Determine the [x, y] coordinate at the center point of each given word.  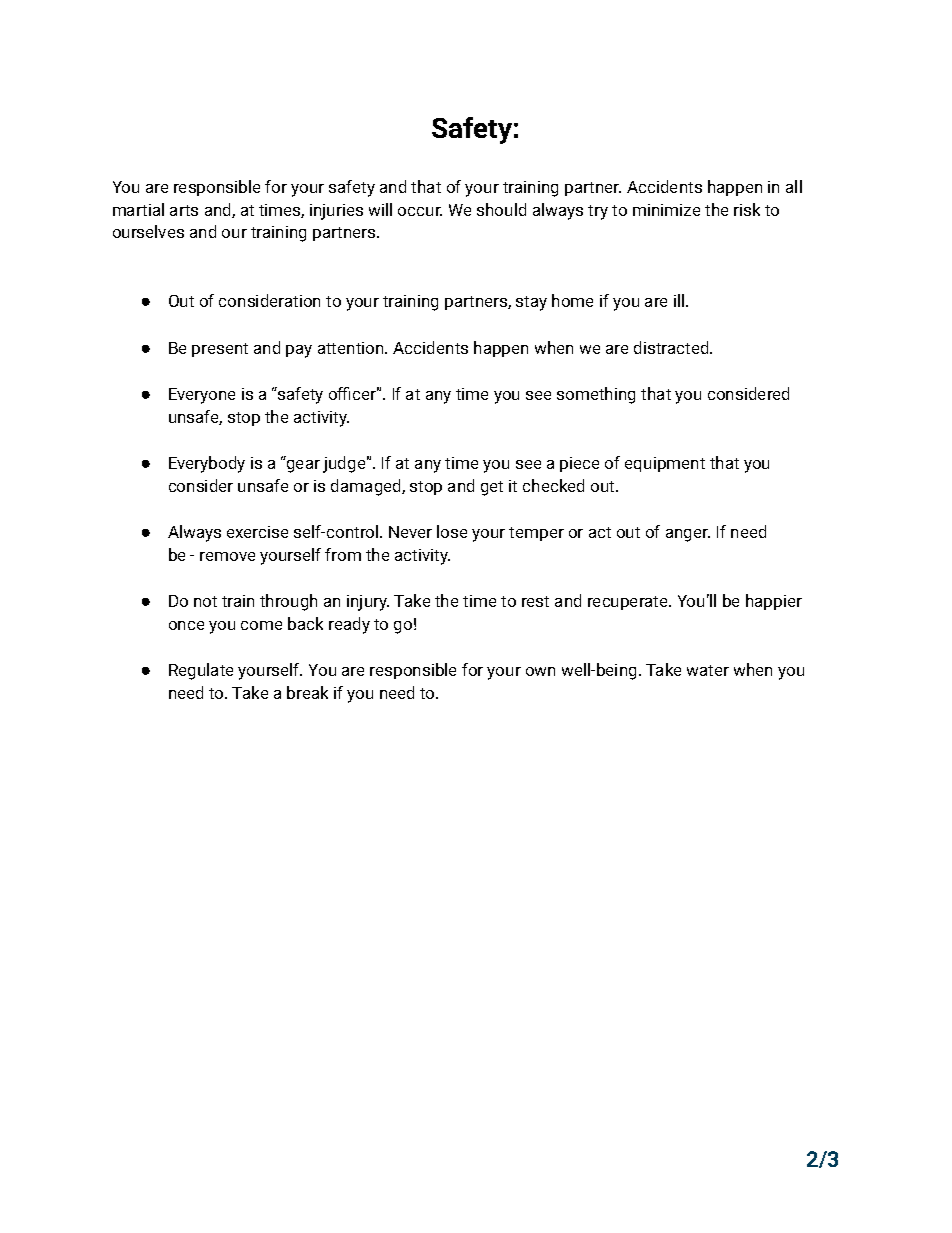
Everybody [207, 464]
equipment [665, 464]
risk [747, 209]
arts [184, 210]
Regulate [201, 671]
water [708, 670]
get [492, 488]
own [540, 671]
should [501, 209]
